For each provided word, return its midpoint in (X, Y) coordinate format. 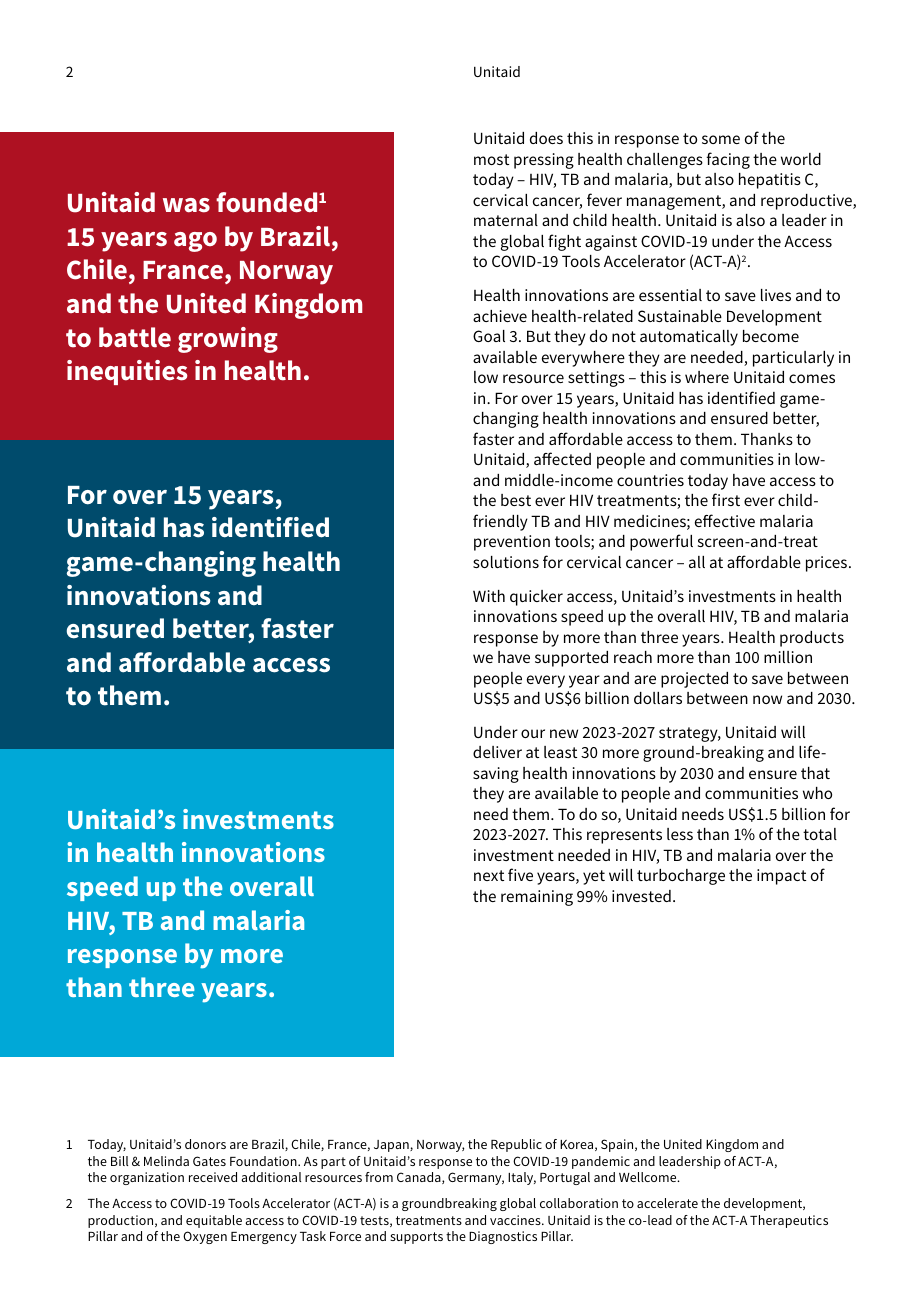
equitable (214, 1221)
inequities (127, 372)
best (516, 500)
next (489, 875)
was (186, 205)
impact (781, 877)
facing (728, 160)
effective (725, 520)
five (520, 874)
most (491, 159)
